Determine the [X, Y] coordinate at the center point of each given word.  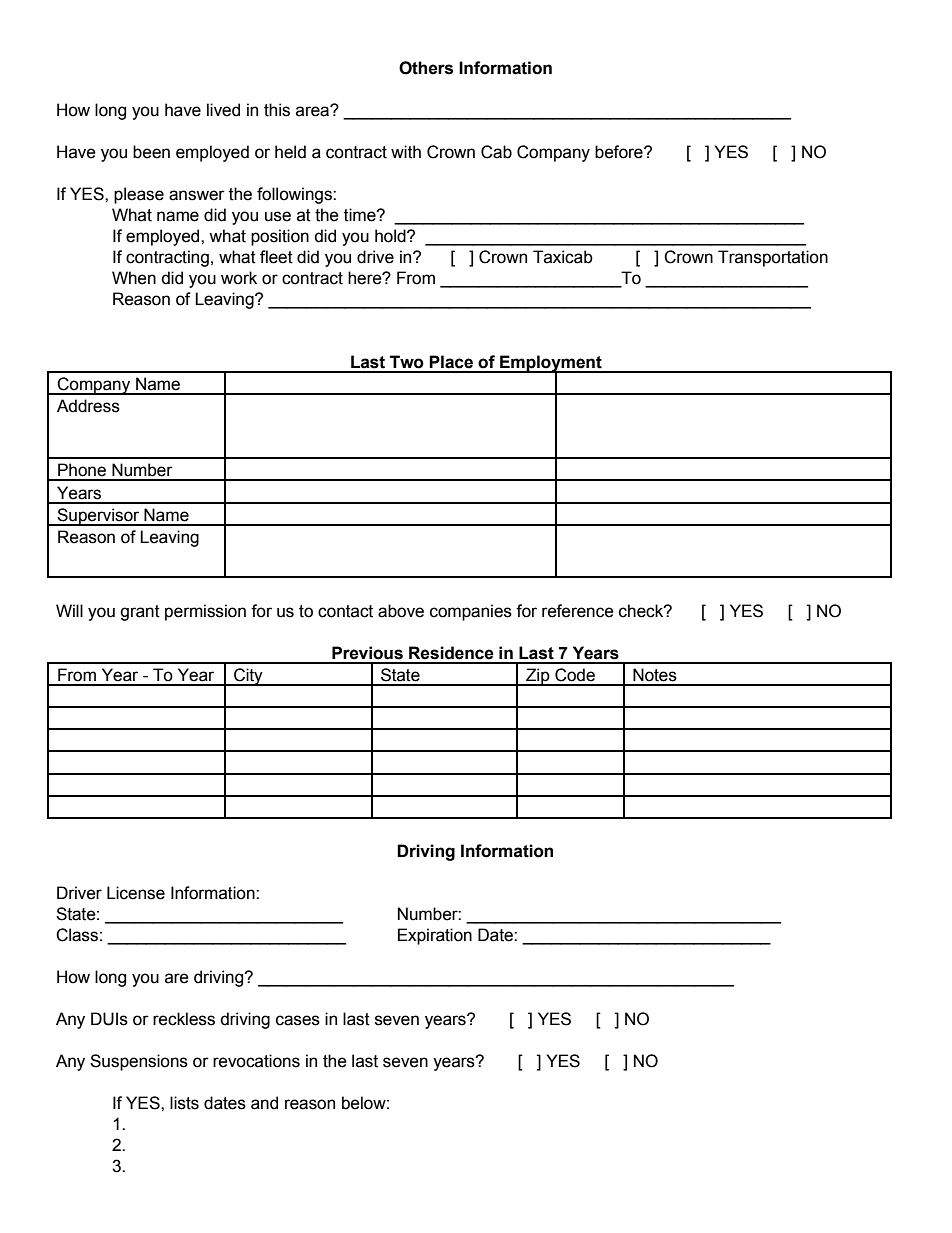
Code [575, 675]
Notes [655, 675]
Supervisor [98, 517]
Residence [451, 653]
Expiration [435, 936]
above [401, 611]
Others [426, 68]
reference [578, 611]
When [134, 278]
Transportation [773, 258]
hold [391, 236]
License [136, 893]
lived [223, 110]
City [248, 677]
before [620, 152]
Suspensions [139, 1062]
